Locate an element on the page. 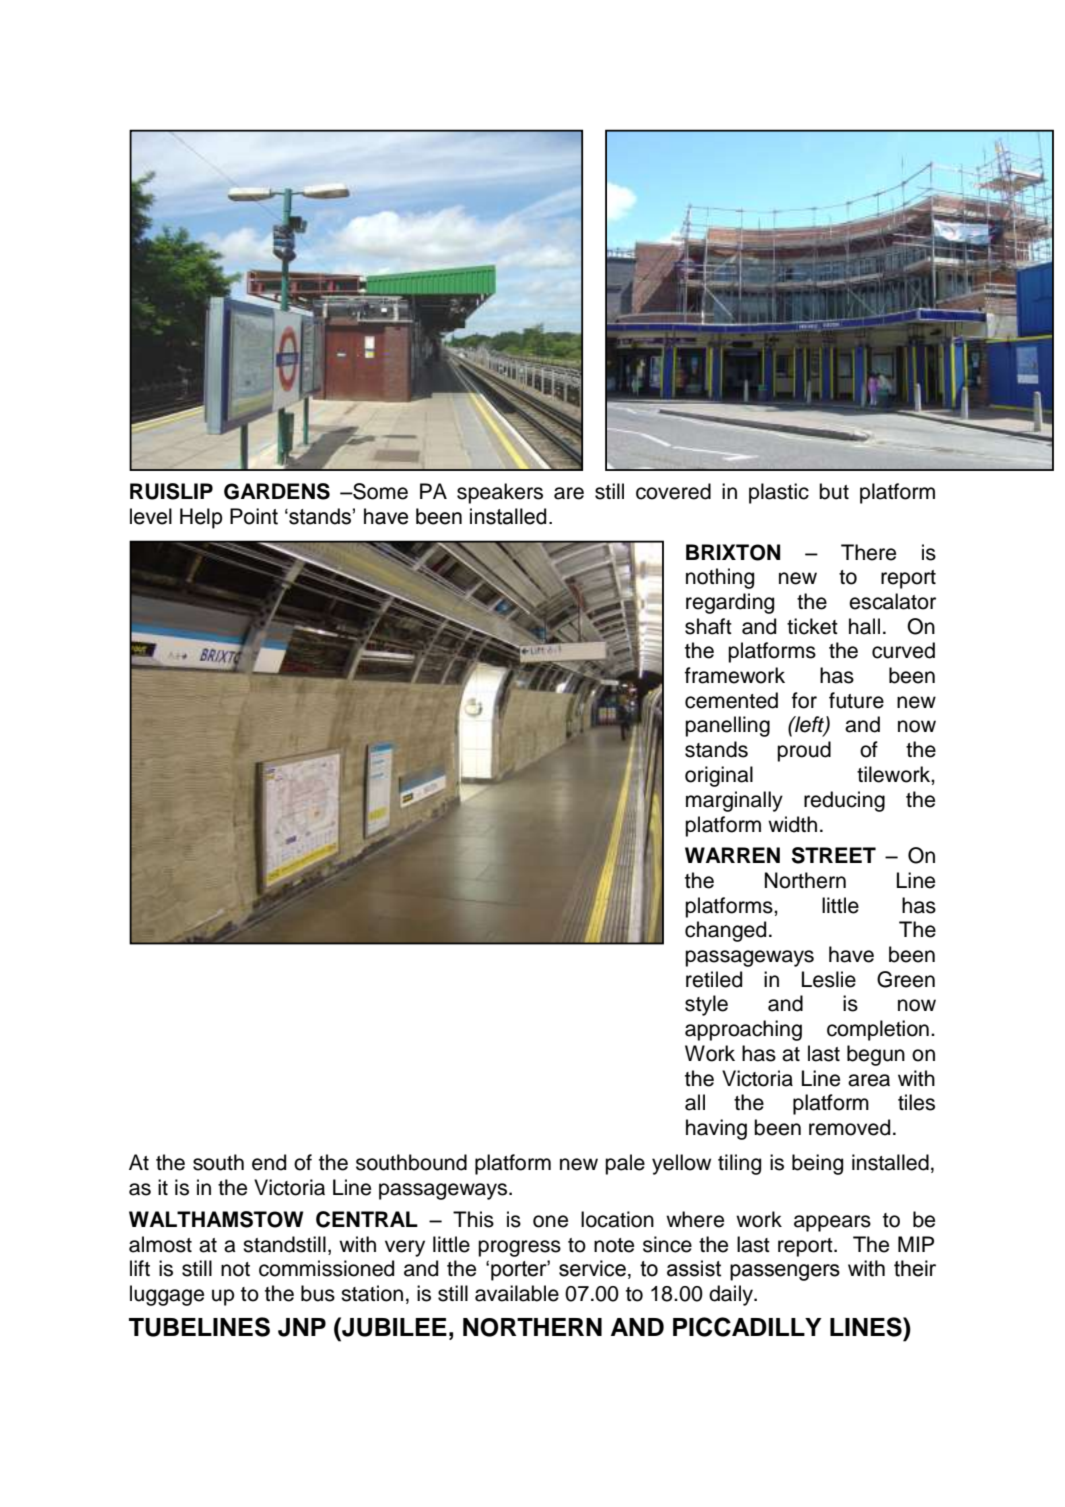  reducing is located at coordinates (844, 801).
